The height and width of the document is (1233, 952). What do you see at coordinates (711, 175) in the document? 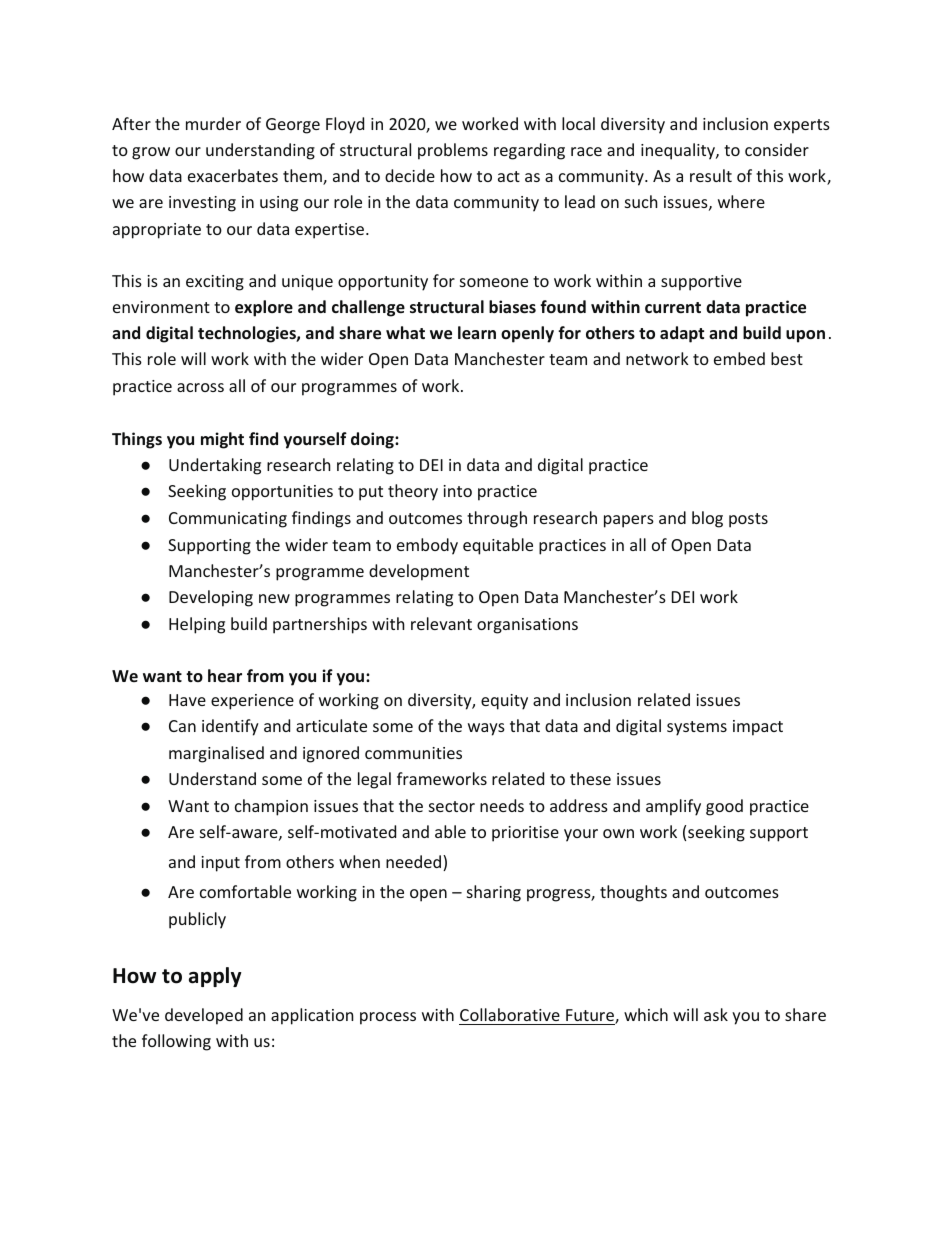
I see `result` at bounding box center [711, 175].
